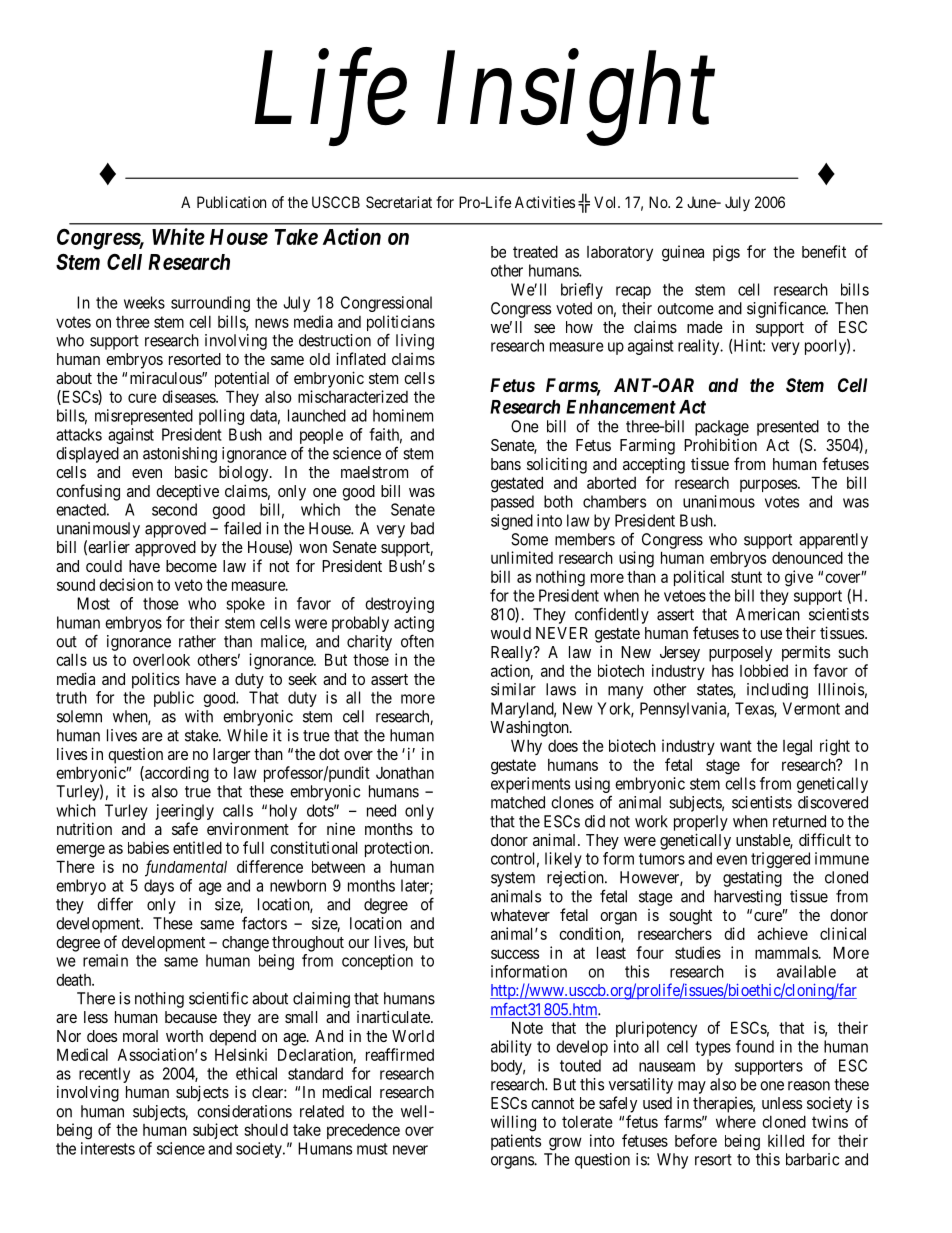 This image has height=1233, width=952. Describe the element at coordinates (197, 641) in the image. I see `rather` at that location.
